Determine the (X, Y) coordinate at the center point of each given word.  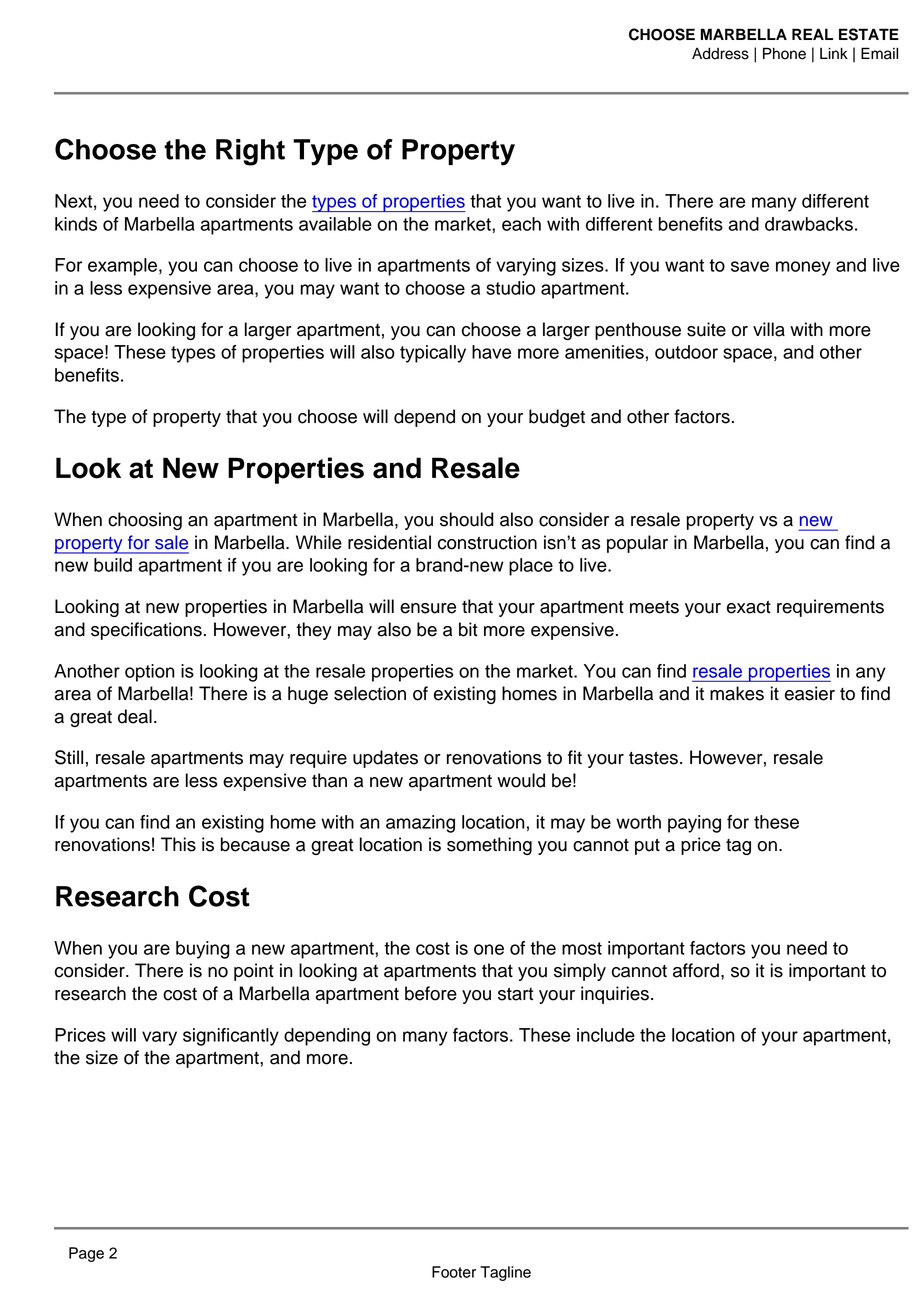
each (521, 224)
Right (250, 152)
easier (810, 693)
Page (86, 1254)
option (150, 673)
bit (468, 629)
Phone (784, 53)
